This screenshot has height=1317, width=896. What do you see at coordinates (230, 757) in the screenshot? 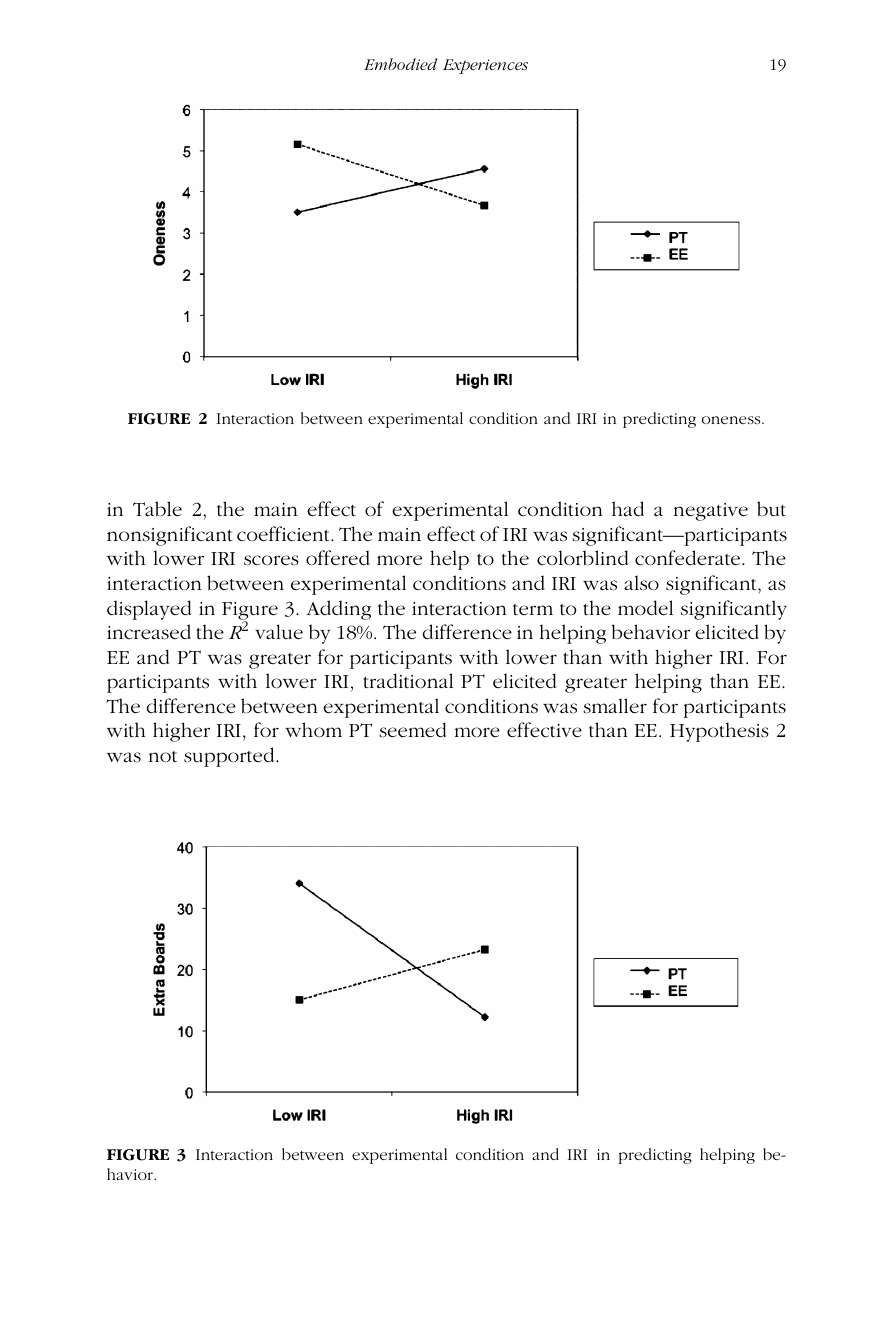
I see `supported` at bounding box center [230, 757].
